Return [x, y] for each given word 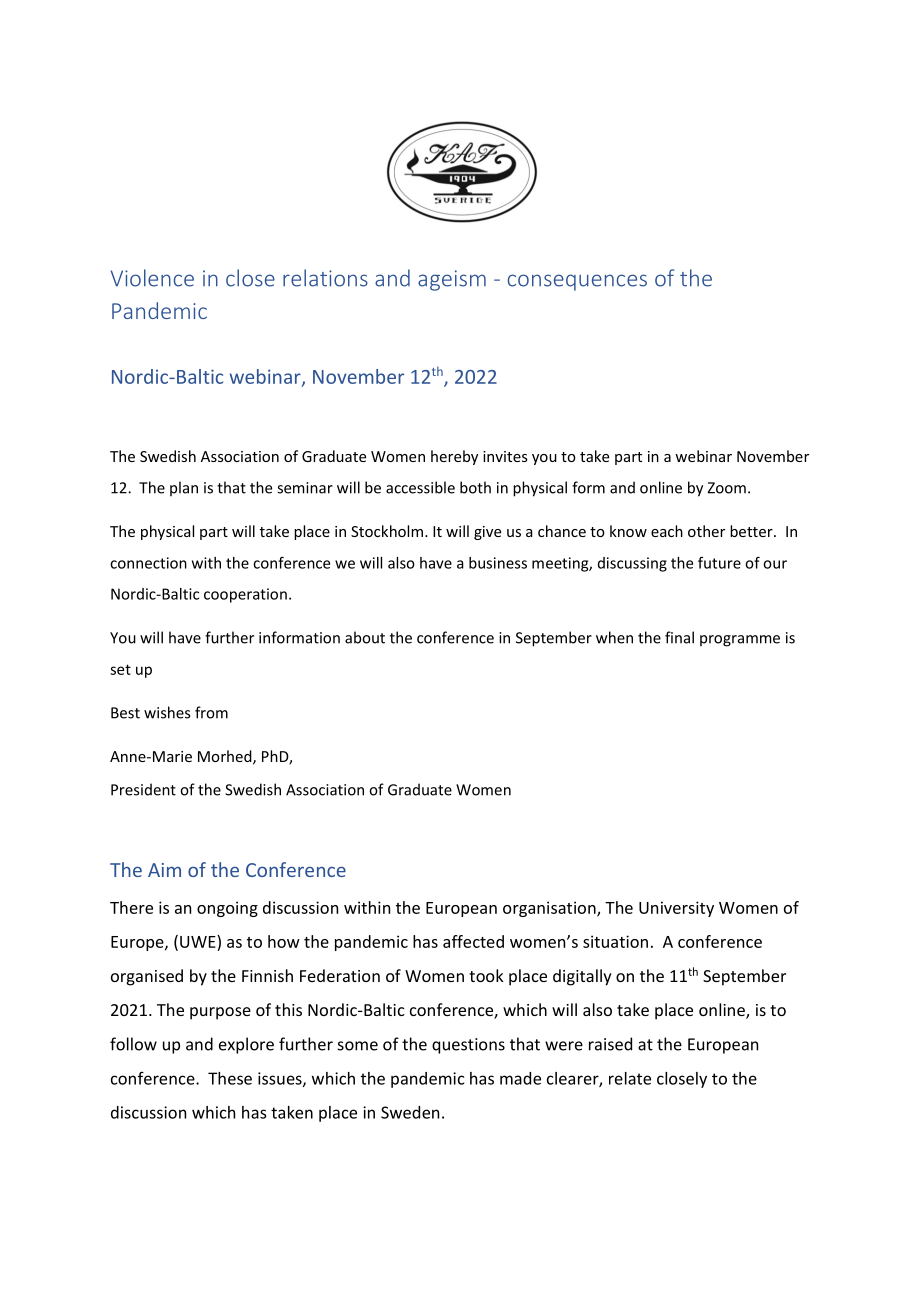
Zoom [726, 488]
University [676, 909]
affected [473, 941]
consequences [577, 282]
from [211, 712]
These [230, 1078]
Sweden [410, 1112]
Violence [152, 278]
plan [184, 488]
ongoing [227, 909]
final [679, 637]
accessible [420, 487]
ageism [452, 280]
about [365, 637]
